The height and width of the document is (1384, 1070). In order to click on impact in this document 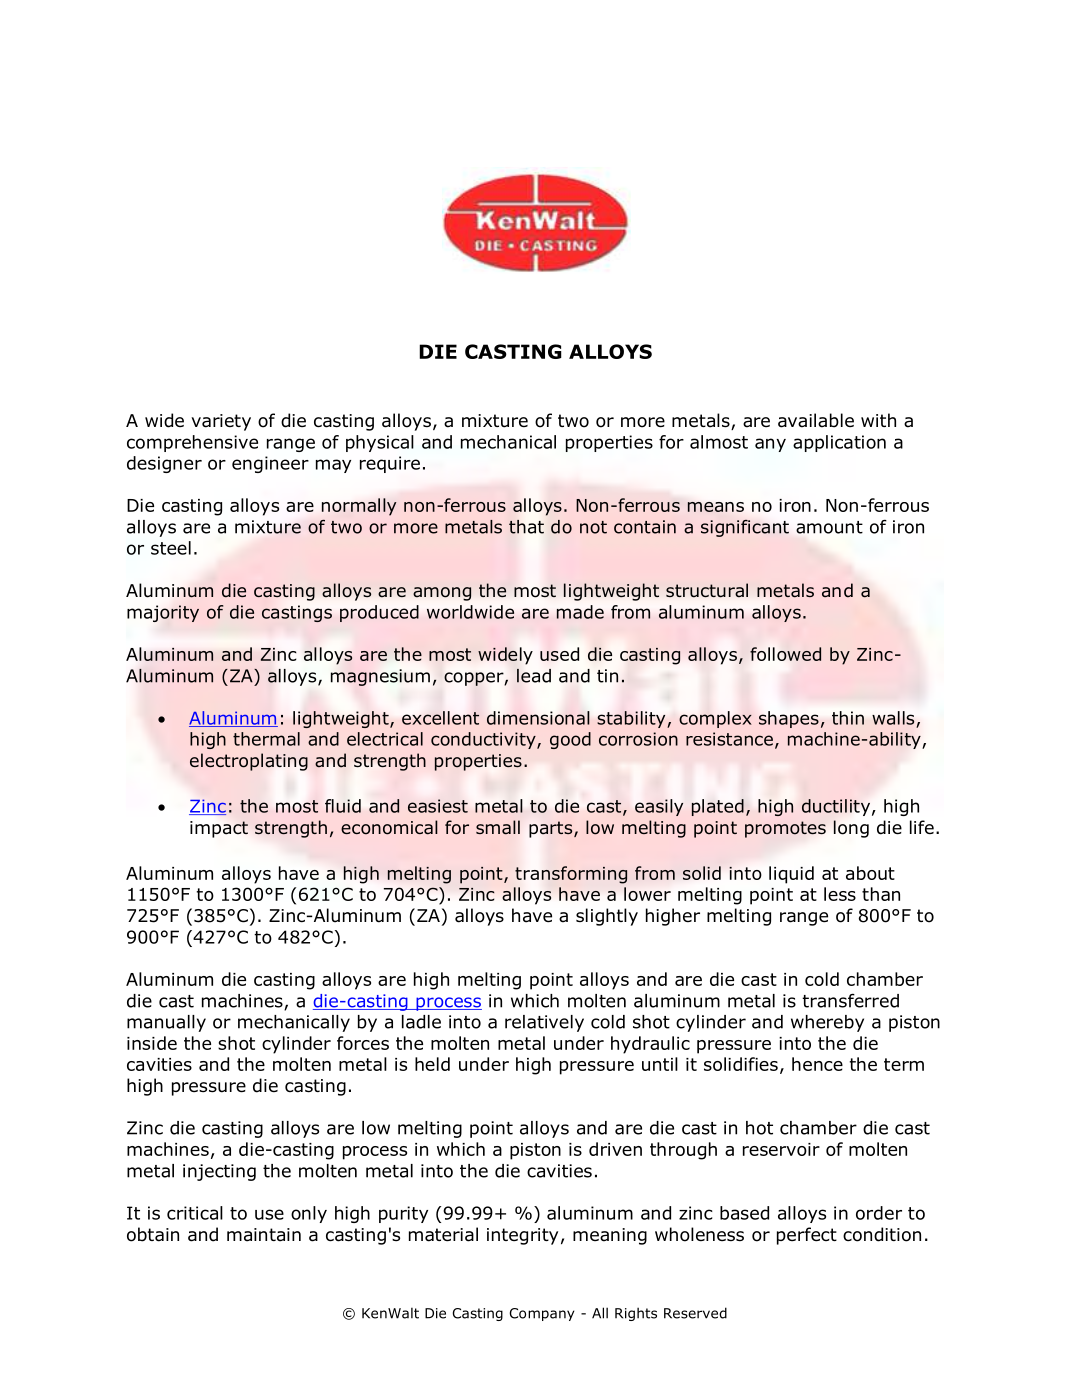, I will do `click(219, 829)`.
